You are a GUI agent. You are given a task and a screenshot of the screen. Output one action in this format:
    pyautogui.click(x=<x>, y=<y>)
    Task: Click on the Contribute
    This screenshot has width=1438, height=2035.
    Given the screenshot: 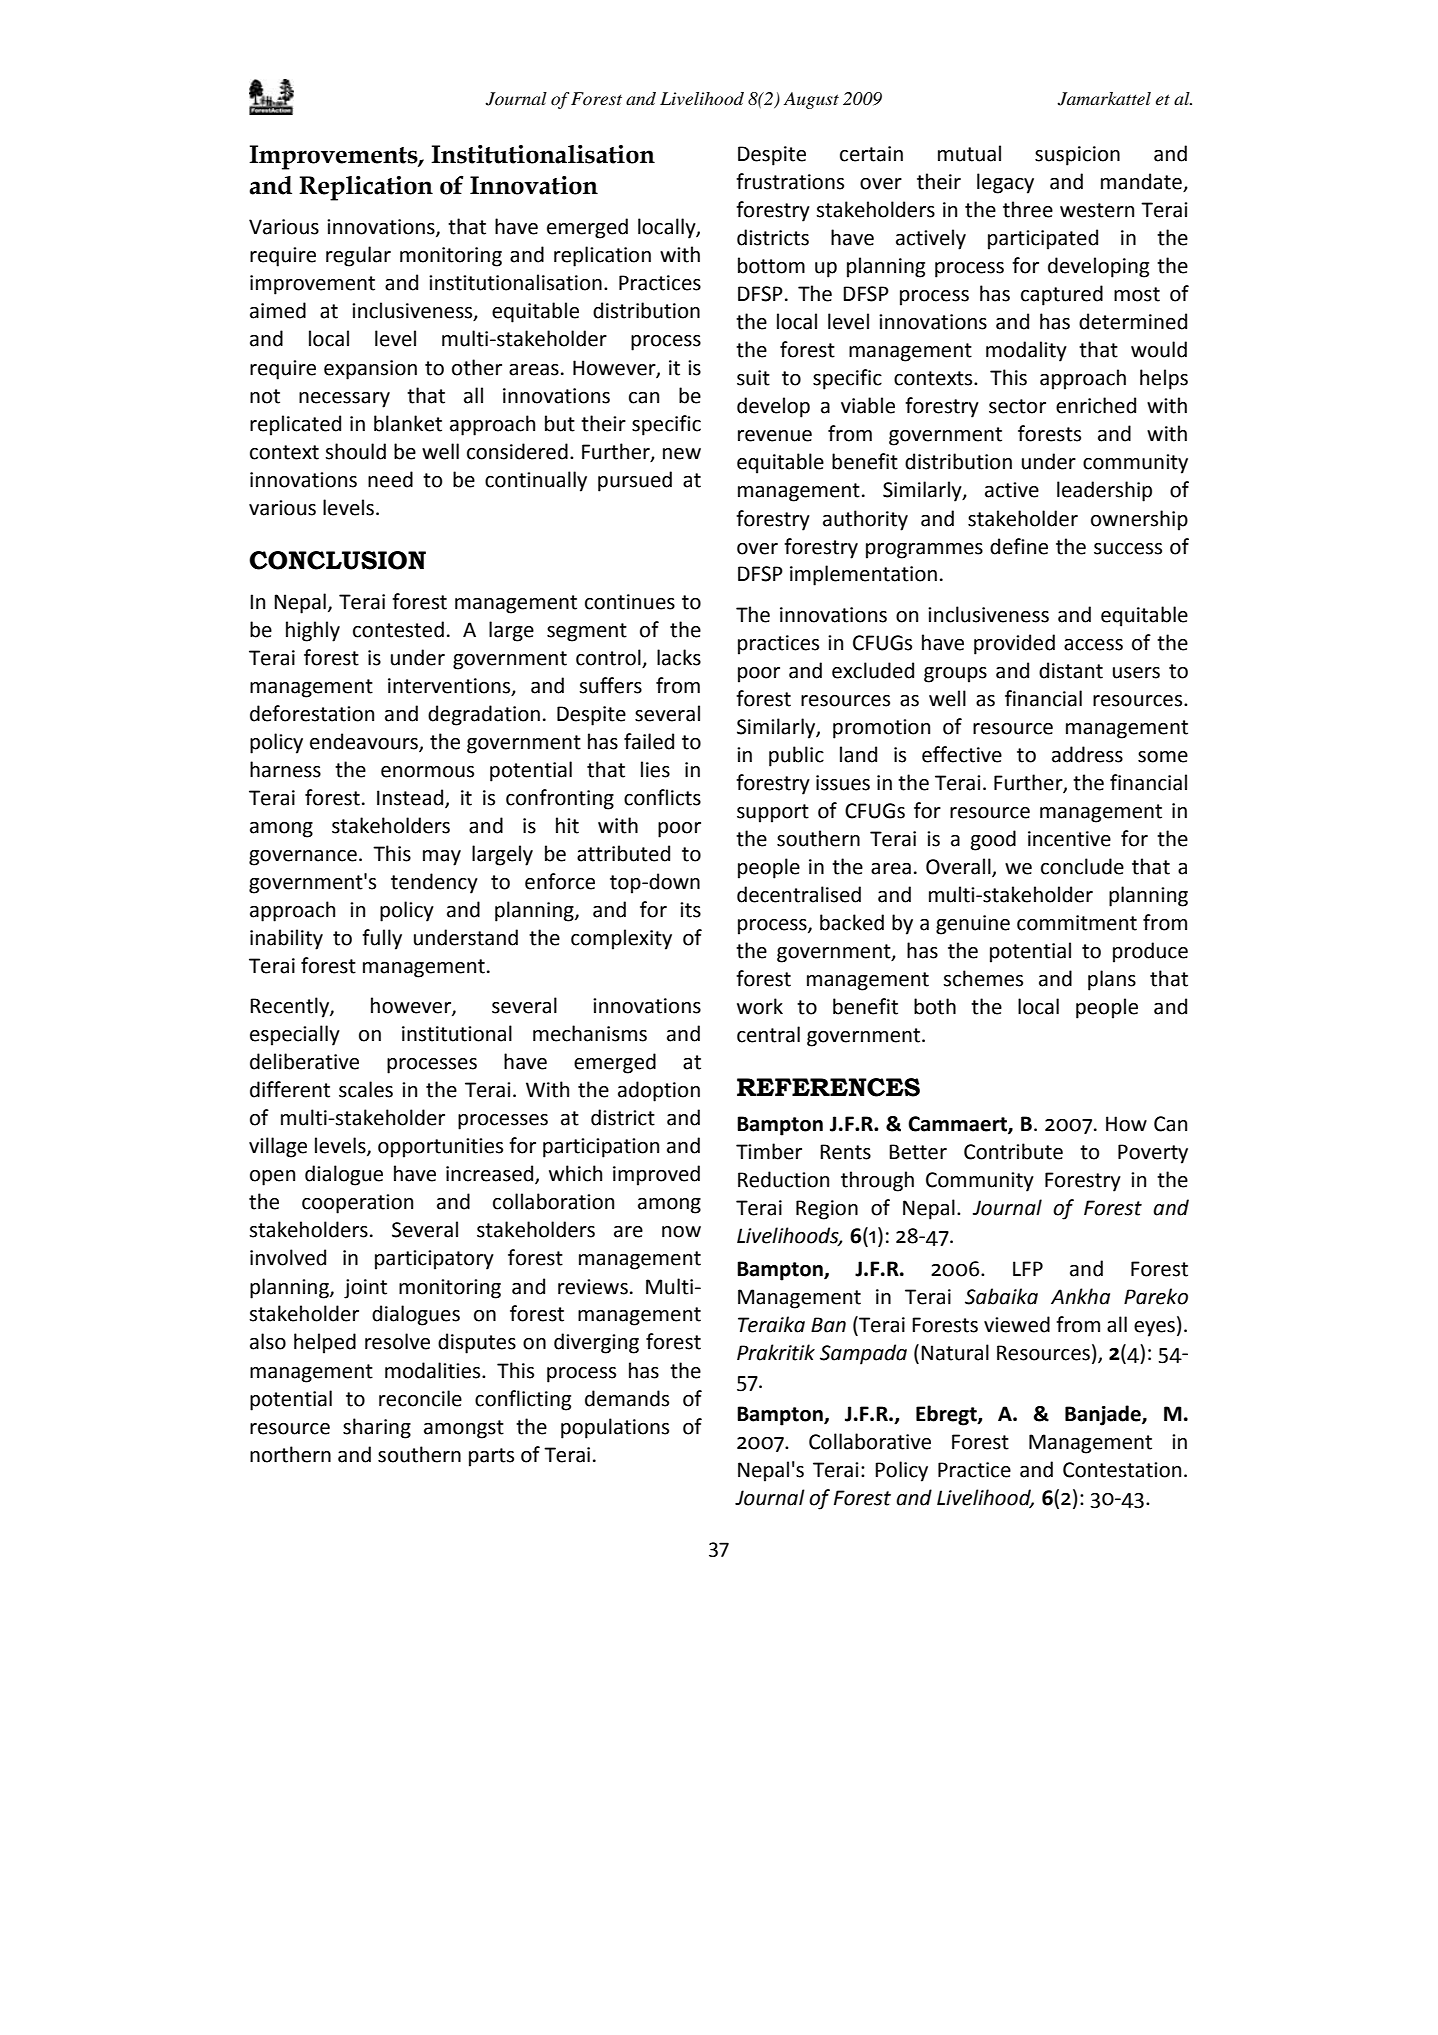 What is the action you would take?
    pyautogui.click(x=1013, y=1151)
